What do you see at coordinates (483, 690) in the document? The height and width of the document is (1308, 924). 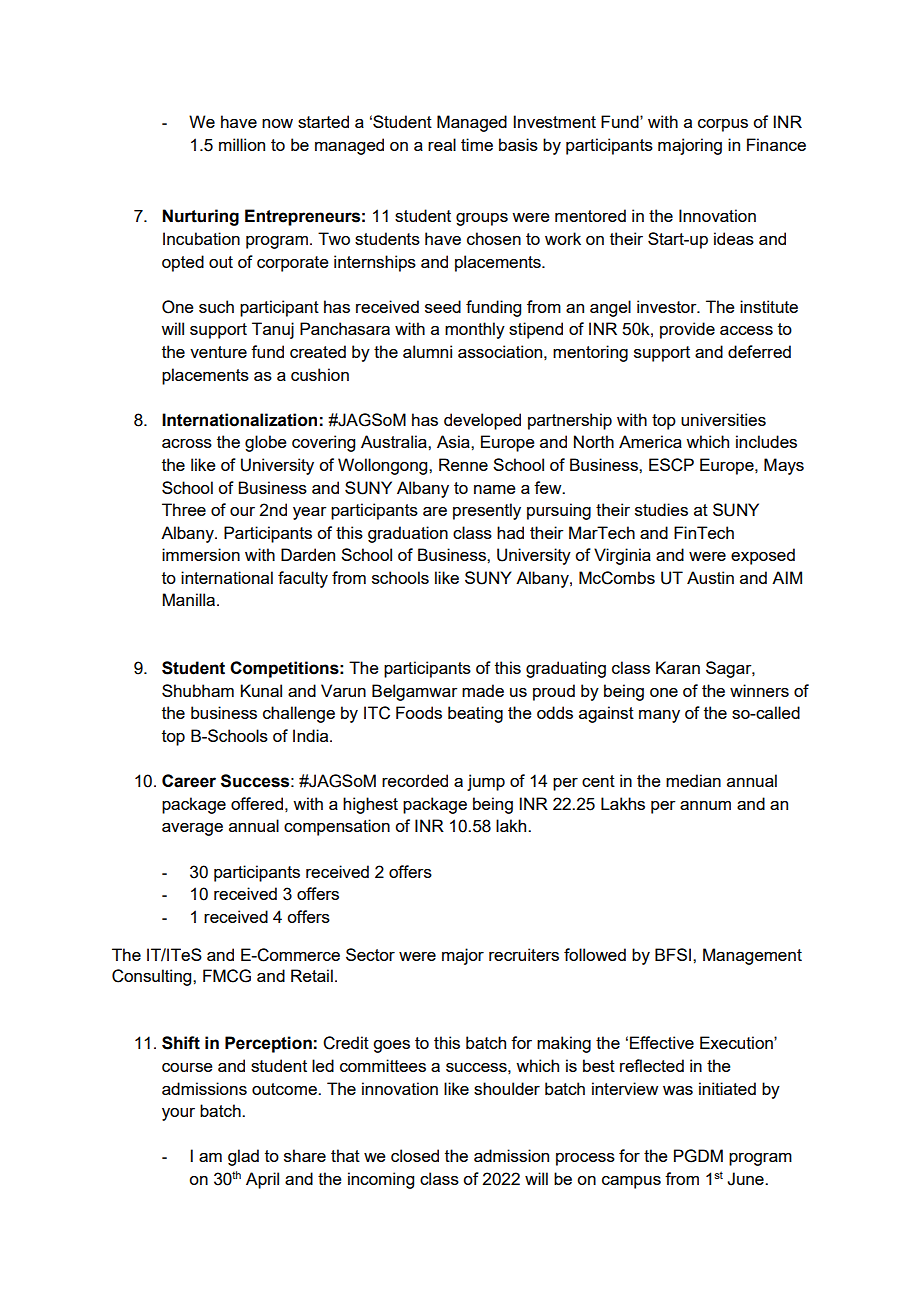 I see `made` at bounding box center [483, 690].
